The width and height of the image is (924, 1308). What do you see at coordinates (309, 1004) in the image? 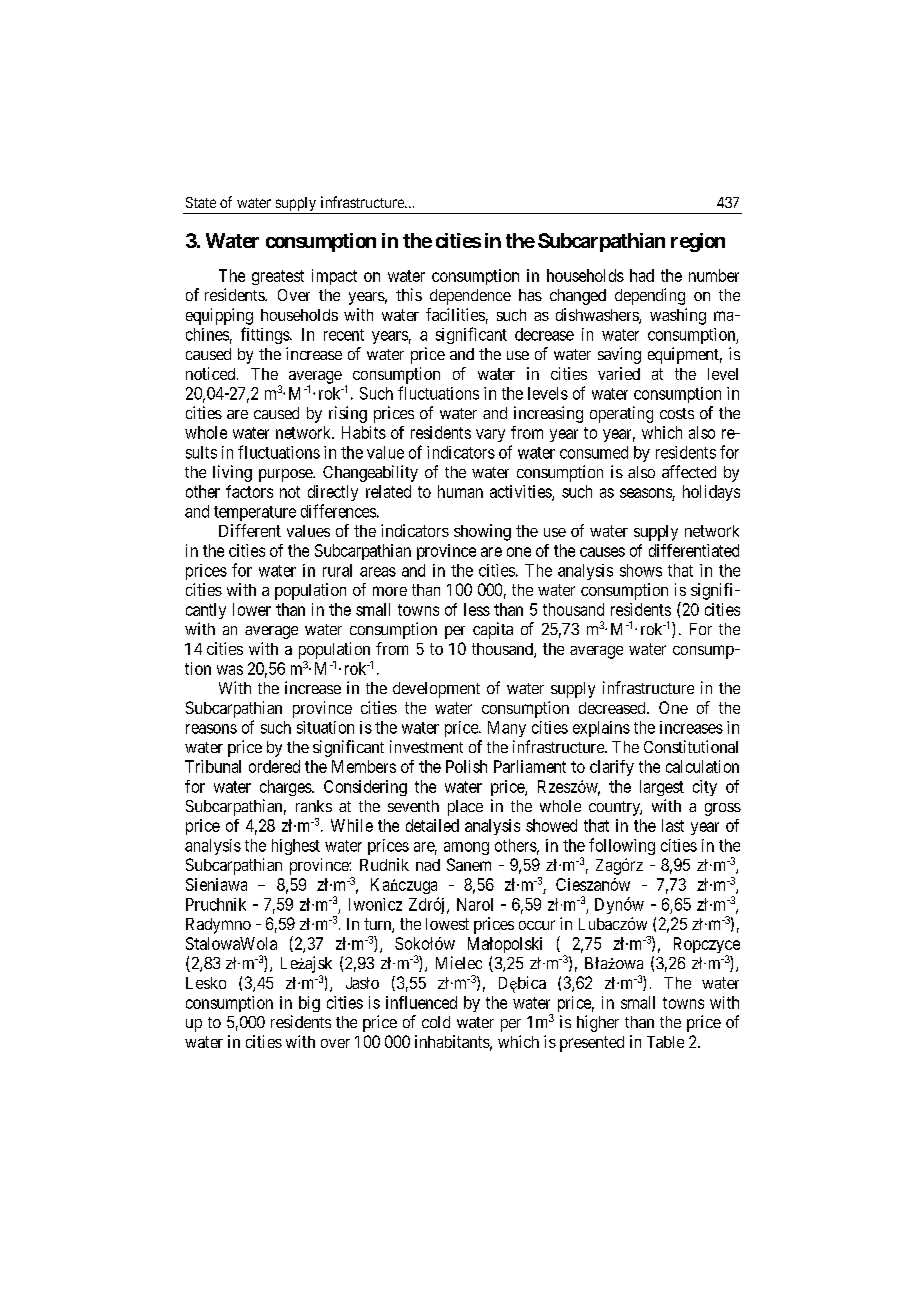
I see `big` at bounding box center [309, 1004].
